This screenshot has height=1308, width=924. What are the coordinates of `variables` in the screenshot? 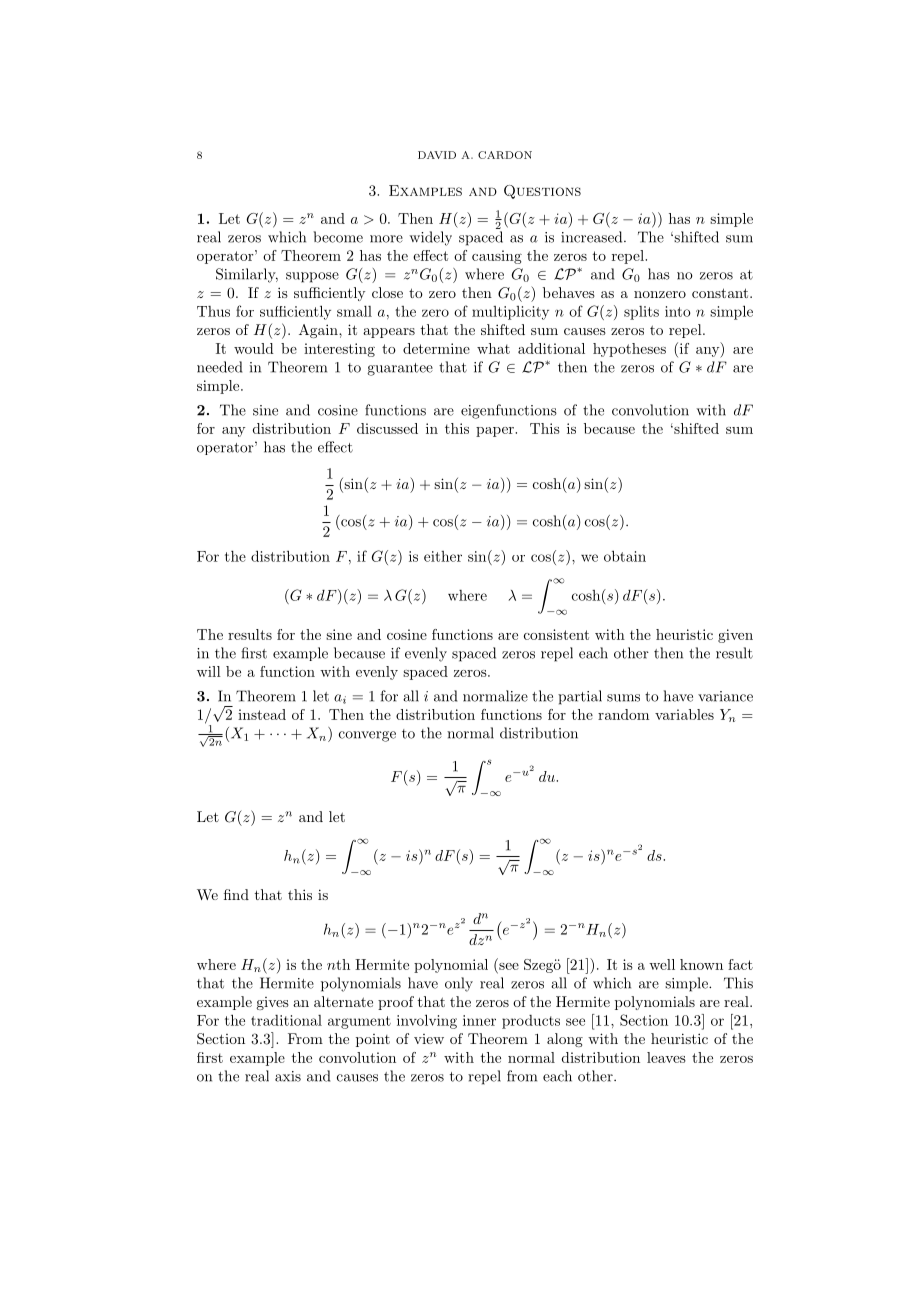 It's located at (684, 714).
